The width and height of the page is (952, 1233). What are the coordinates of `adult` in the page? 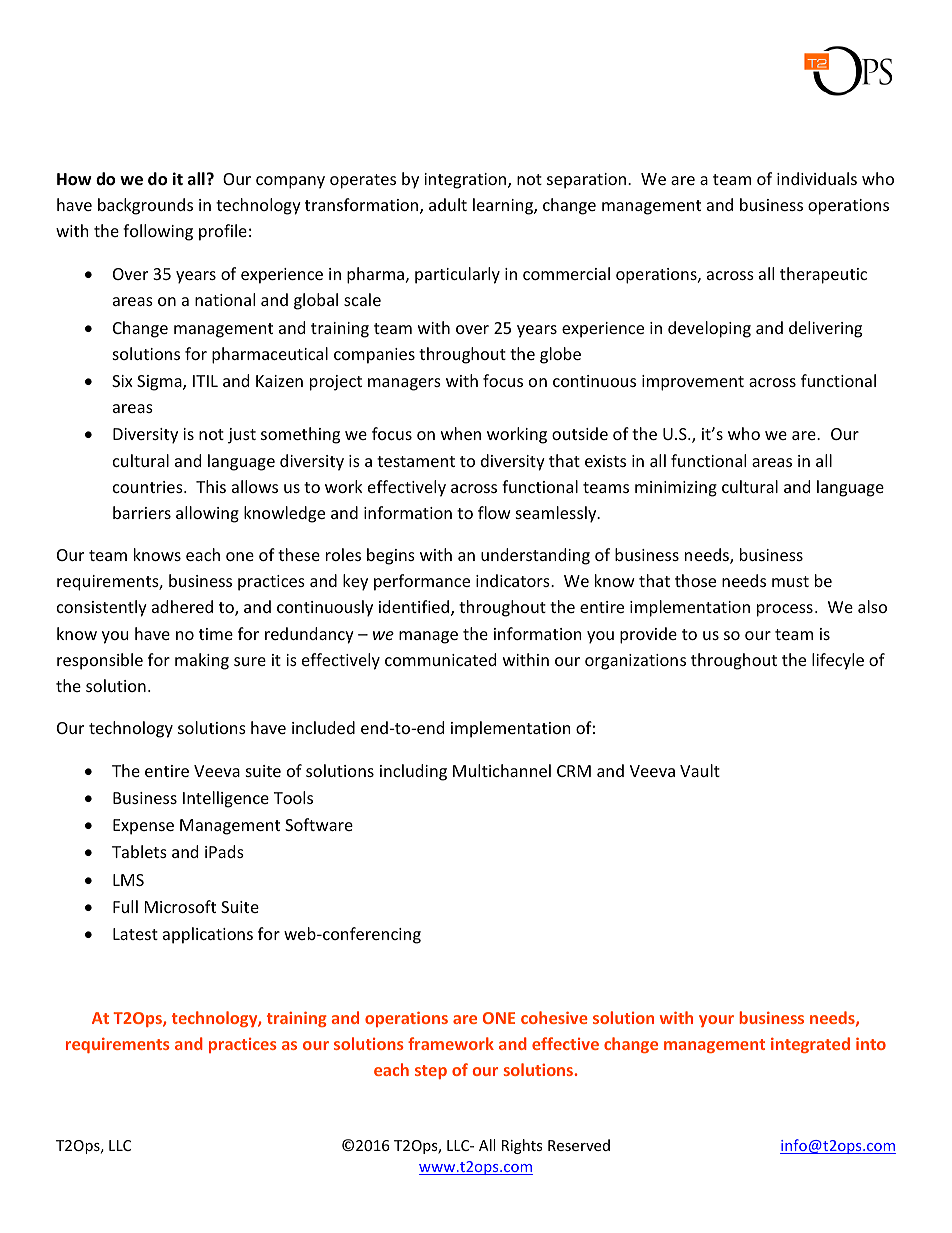 It's located at (448, 204).
